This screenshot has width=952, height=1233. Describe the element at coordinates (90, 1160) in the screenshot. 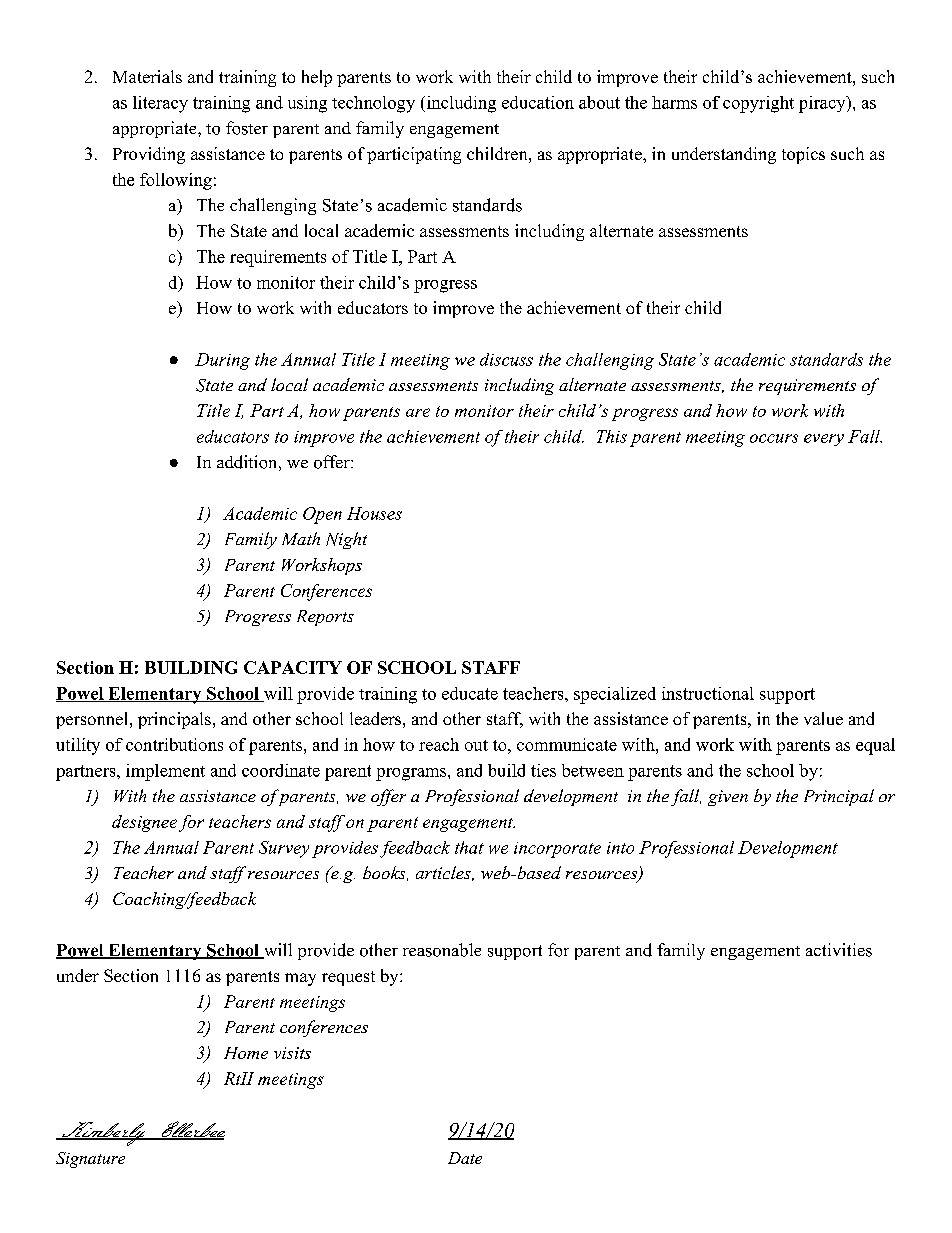

I see `Signature` at that location.
